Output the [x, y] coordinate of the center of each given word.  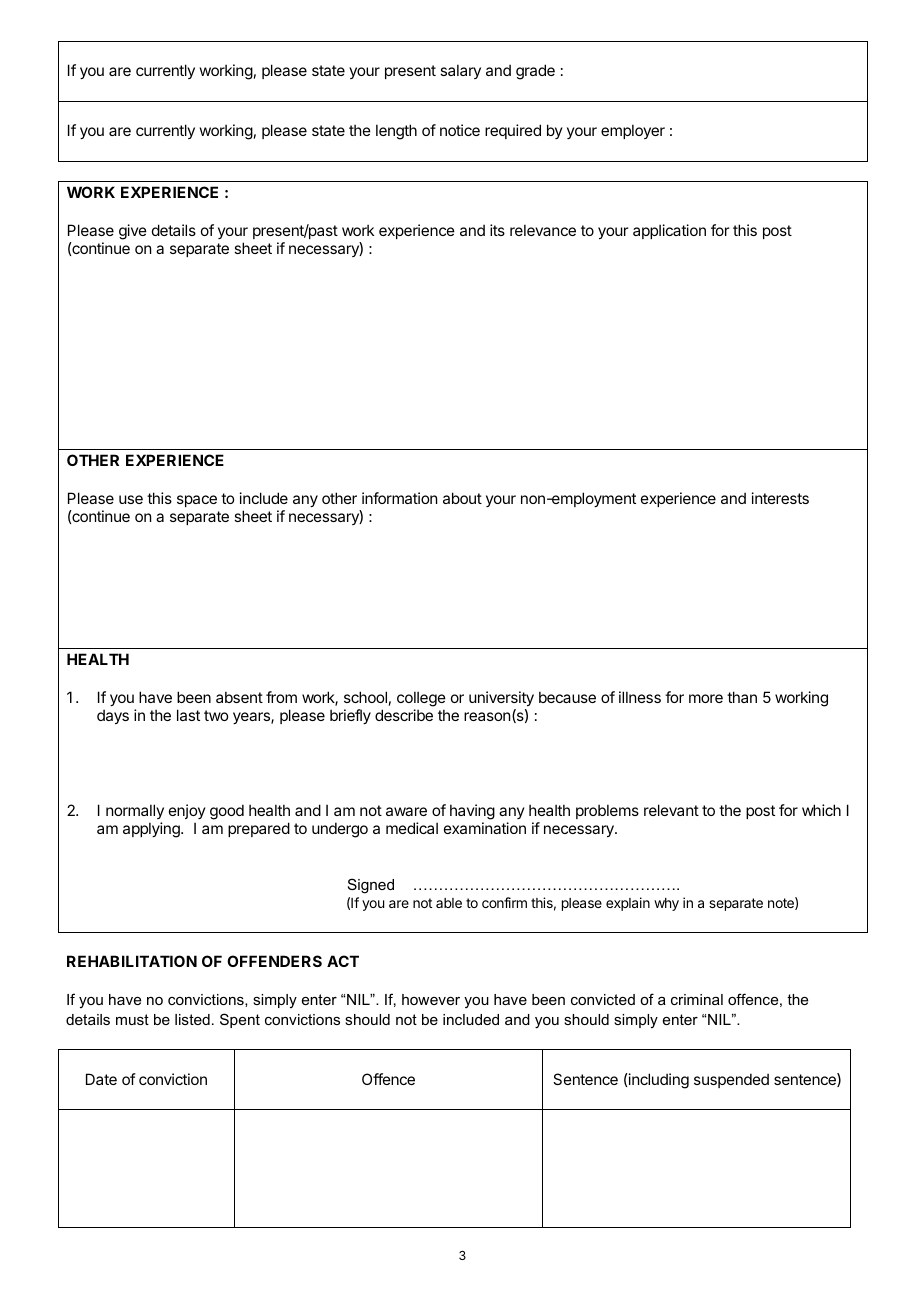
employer [633, 131]
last [188, 715]
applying [152, 830]
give [133, 232]
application [669, 231]
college [421, 700]
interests [780, 498]
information [399, 498]
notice [460, 130]
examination [485, 828]
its [497, 230]
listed [192, 1019]
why [666, 904]
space [197, 501]
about [462, 498]
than [742, 697]
